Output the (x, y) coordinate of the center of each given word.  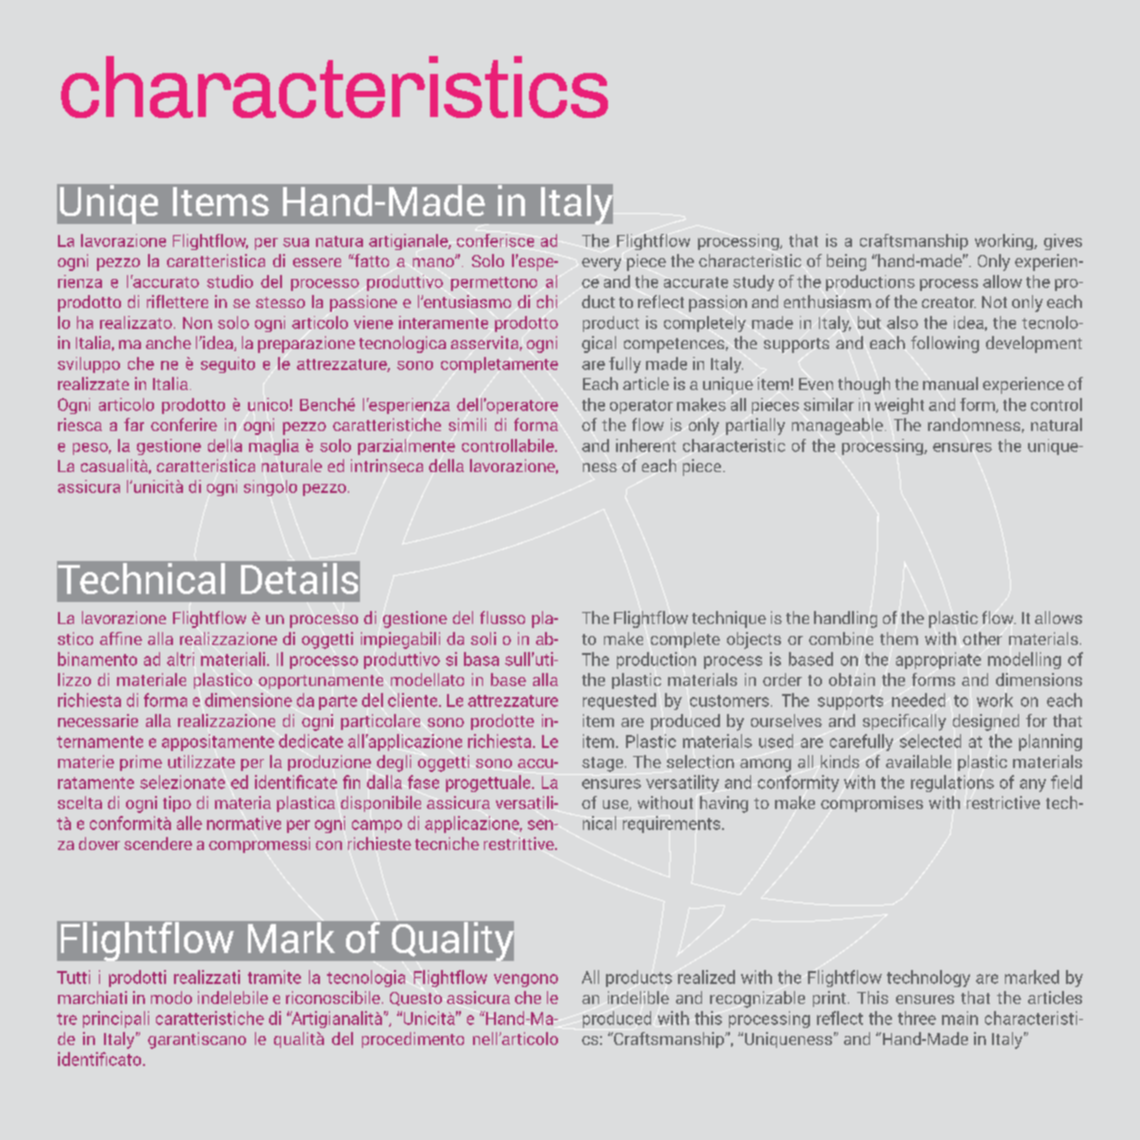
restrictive (1003, 802)
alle (189, 823)
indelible (638, 997)
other (982, 638)
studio (230, 281)
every (601, 264)
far (134, 424)
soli (483, 638)
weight (899, 406)
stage (604, 764)
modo (171, 997)
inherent (646, 445)
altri (180, 659)
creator (949, 302)
